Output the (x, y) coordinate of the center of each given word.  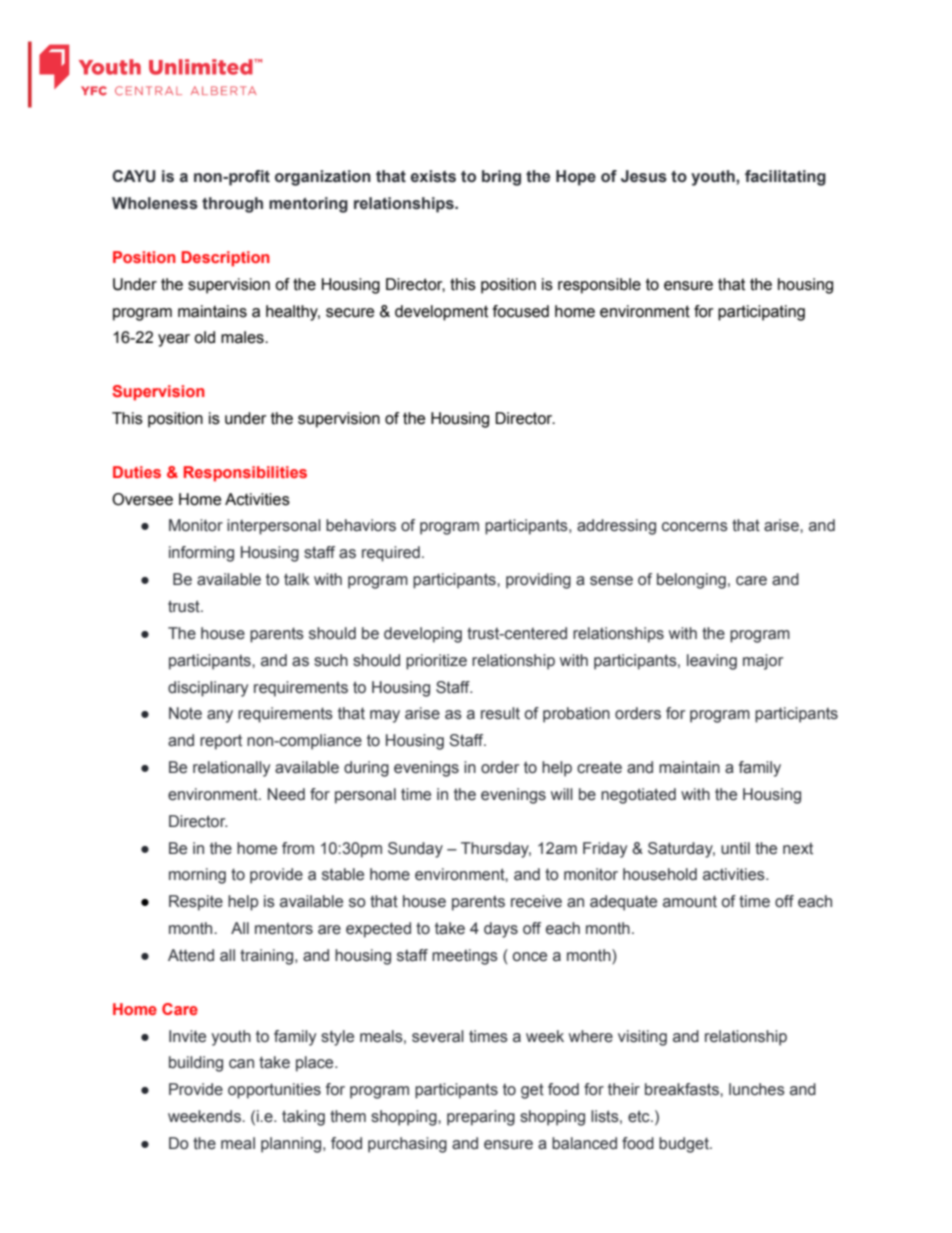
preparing (481, 1118)
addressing (616, 527)
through (232, 205)
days (501, 930)
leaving (712, 662)
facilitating (785, 178)
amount (690, 901)
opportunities (274, 1091)
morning (197, 876)
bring (501, 178)
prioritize (436, 662)
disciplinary (208, 689)
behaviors (361, 525)
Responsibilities (245, 474)
